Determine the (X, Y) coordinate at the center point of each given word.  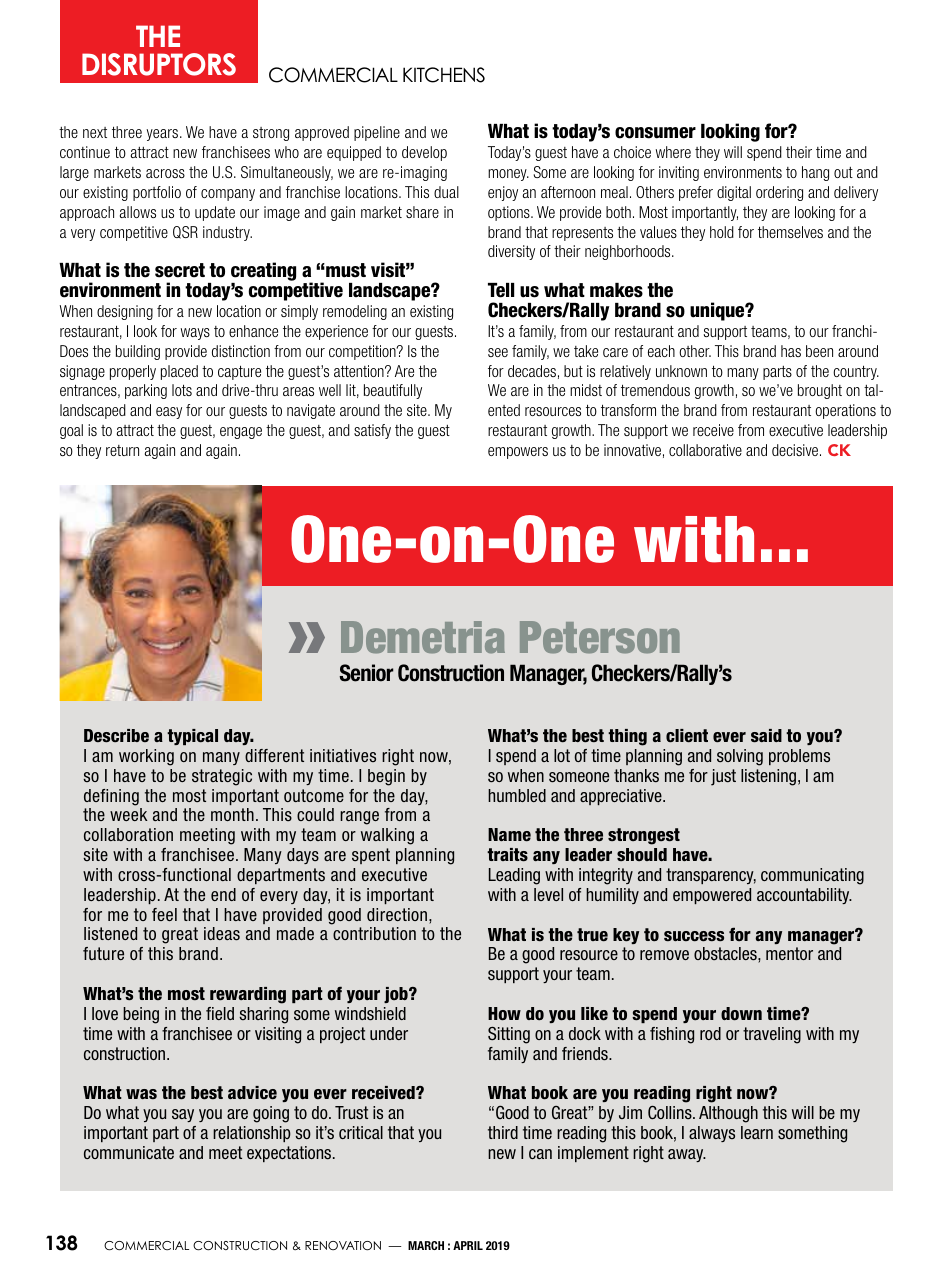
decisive (796, 450)
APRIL (468, 1245)
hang (815, 173)
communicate (129, 1152)
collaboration (128, 834)
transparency (711, 876)
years (163, 135)
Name (509, 835)
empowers (518, 453)
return (122, 450)
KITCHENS (444, 75)
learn (757, 1132)
